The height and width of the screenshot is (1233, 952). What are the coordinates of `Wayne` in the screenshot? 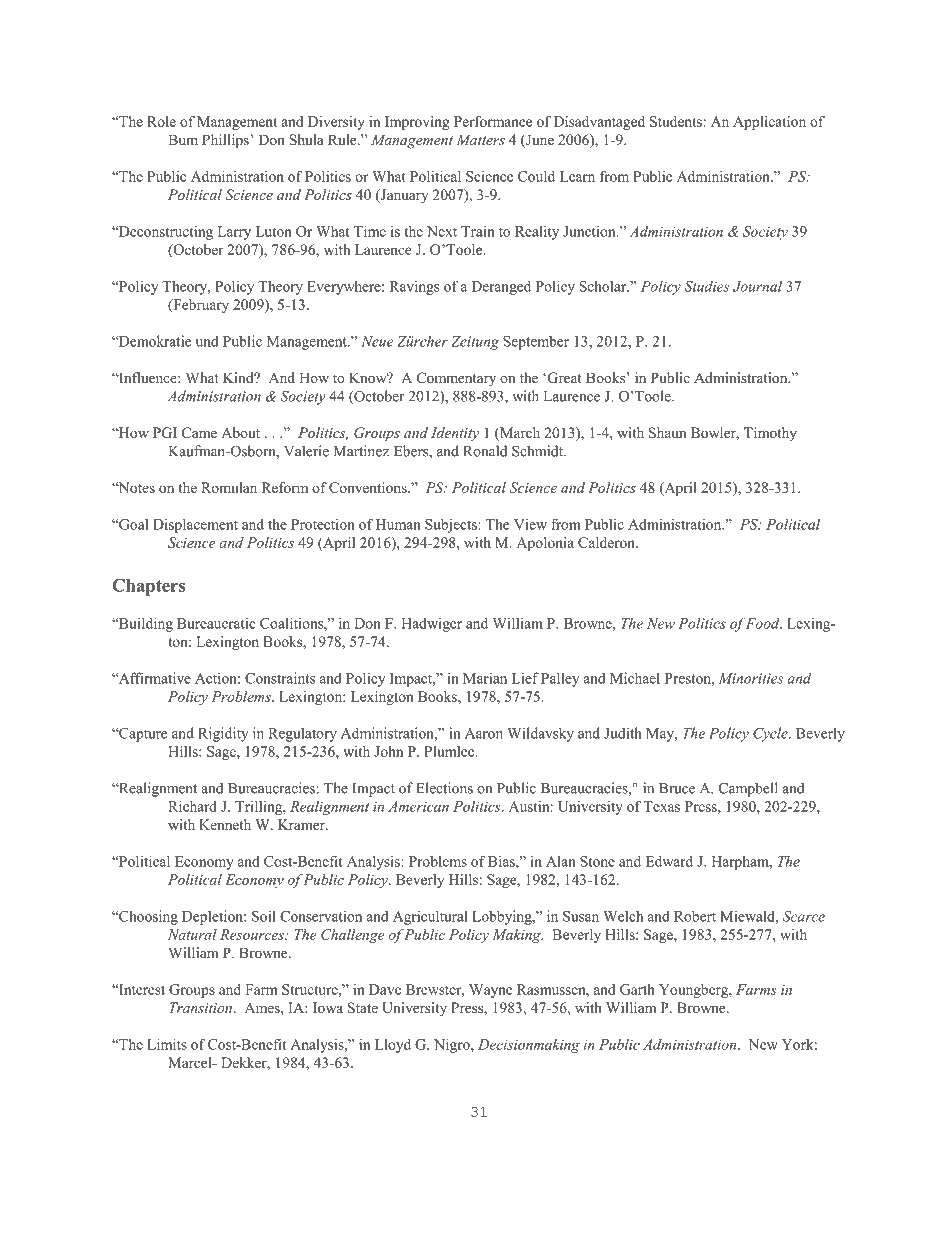 It's located at (490, 991).
